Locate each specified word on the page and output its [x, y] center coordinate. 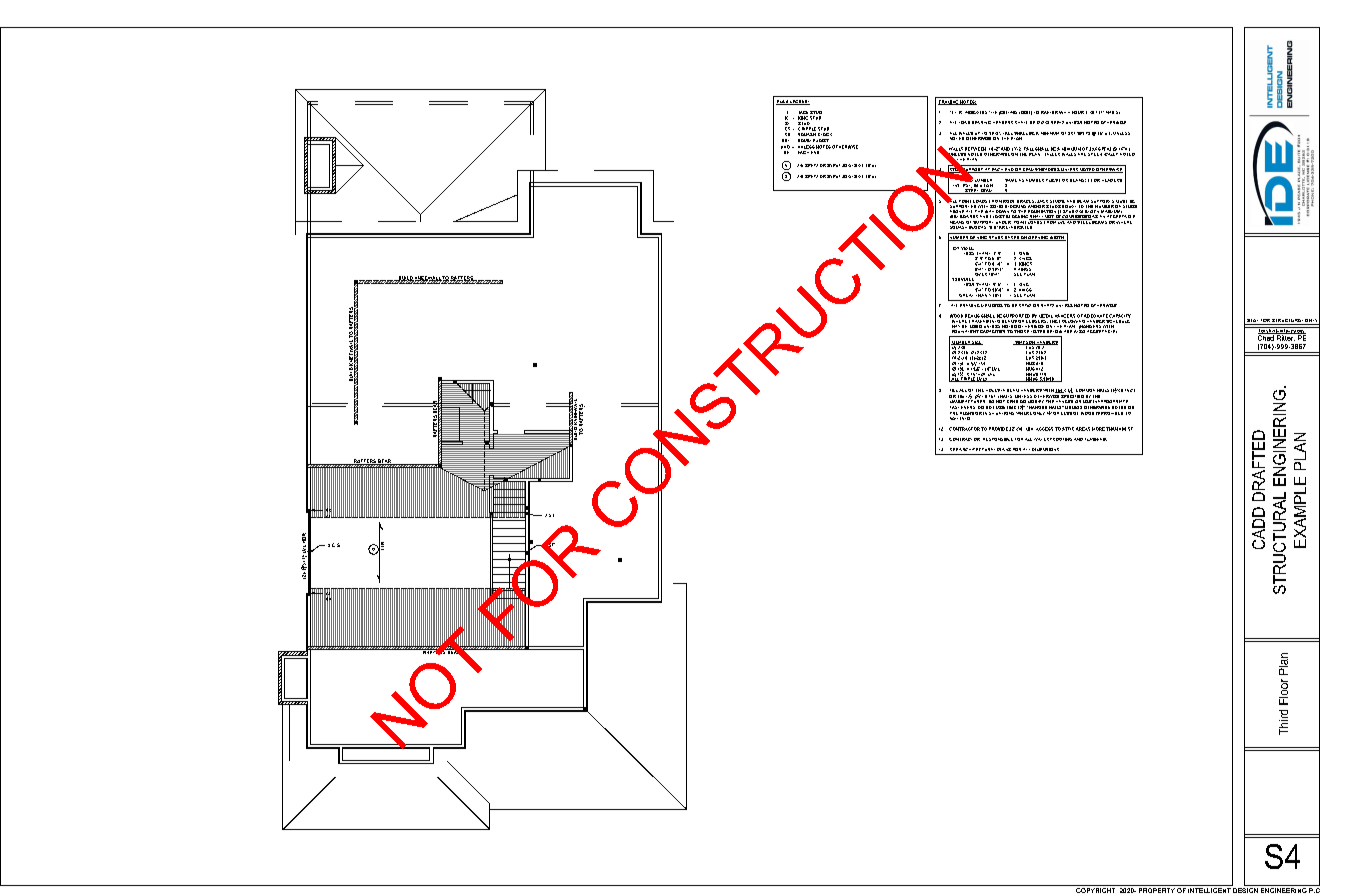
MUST [1121, 201]
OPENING [1038, 238]
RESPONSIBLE [998, 439]
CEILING [1008, 113]
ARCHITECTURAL [977, 449]
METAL [1046, 316]
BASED [1012, 238]
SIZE [977, 343]
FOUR [1078, 112]
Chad [1267, 337]
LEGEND [799, 102]
